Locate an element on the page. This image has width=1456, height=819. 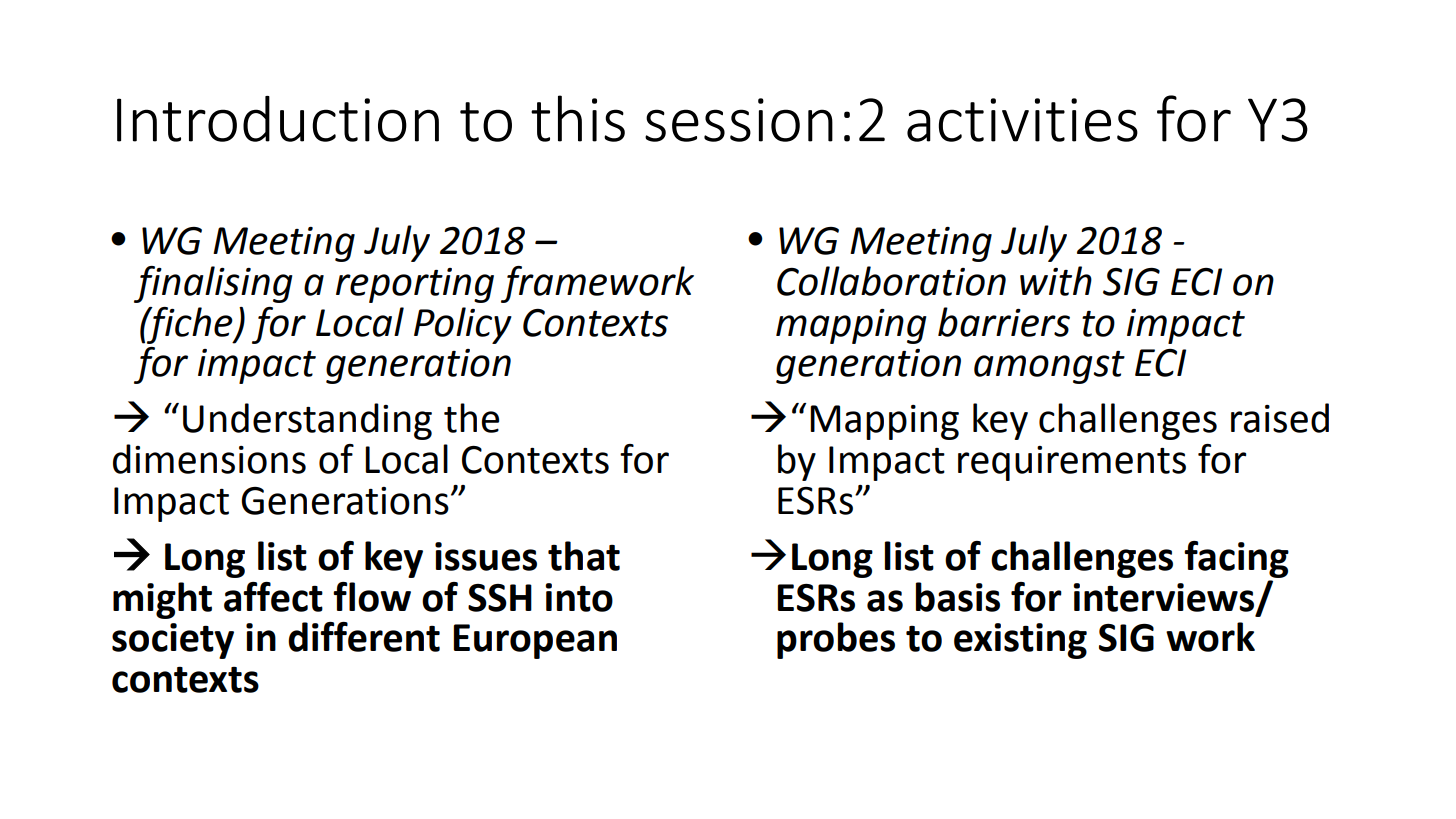
Introduction is located at coordinates (278, 119).
